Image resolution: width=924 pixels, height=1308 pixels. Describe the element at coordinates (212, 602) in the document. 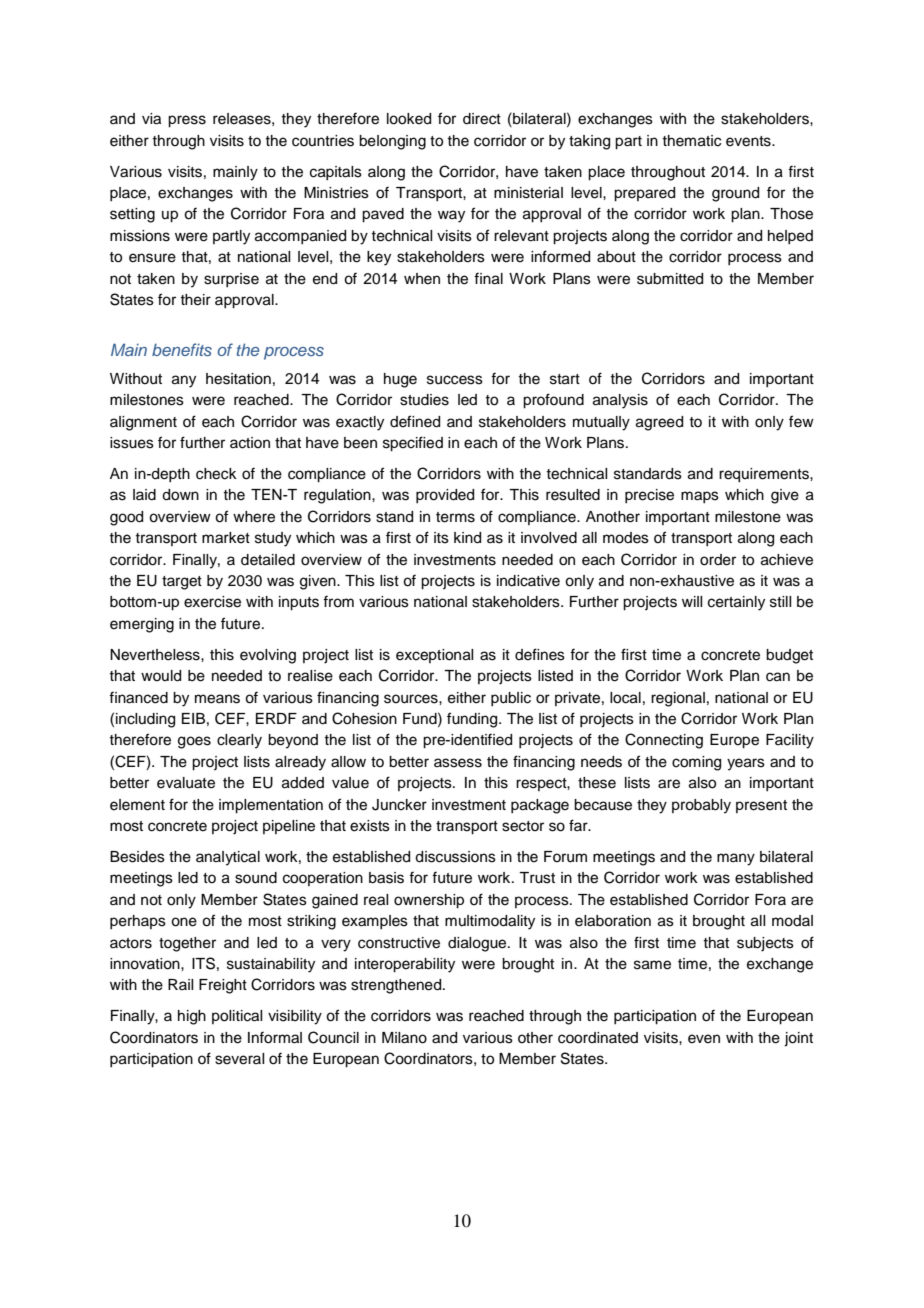

I see `exercise` at that location.
